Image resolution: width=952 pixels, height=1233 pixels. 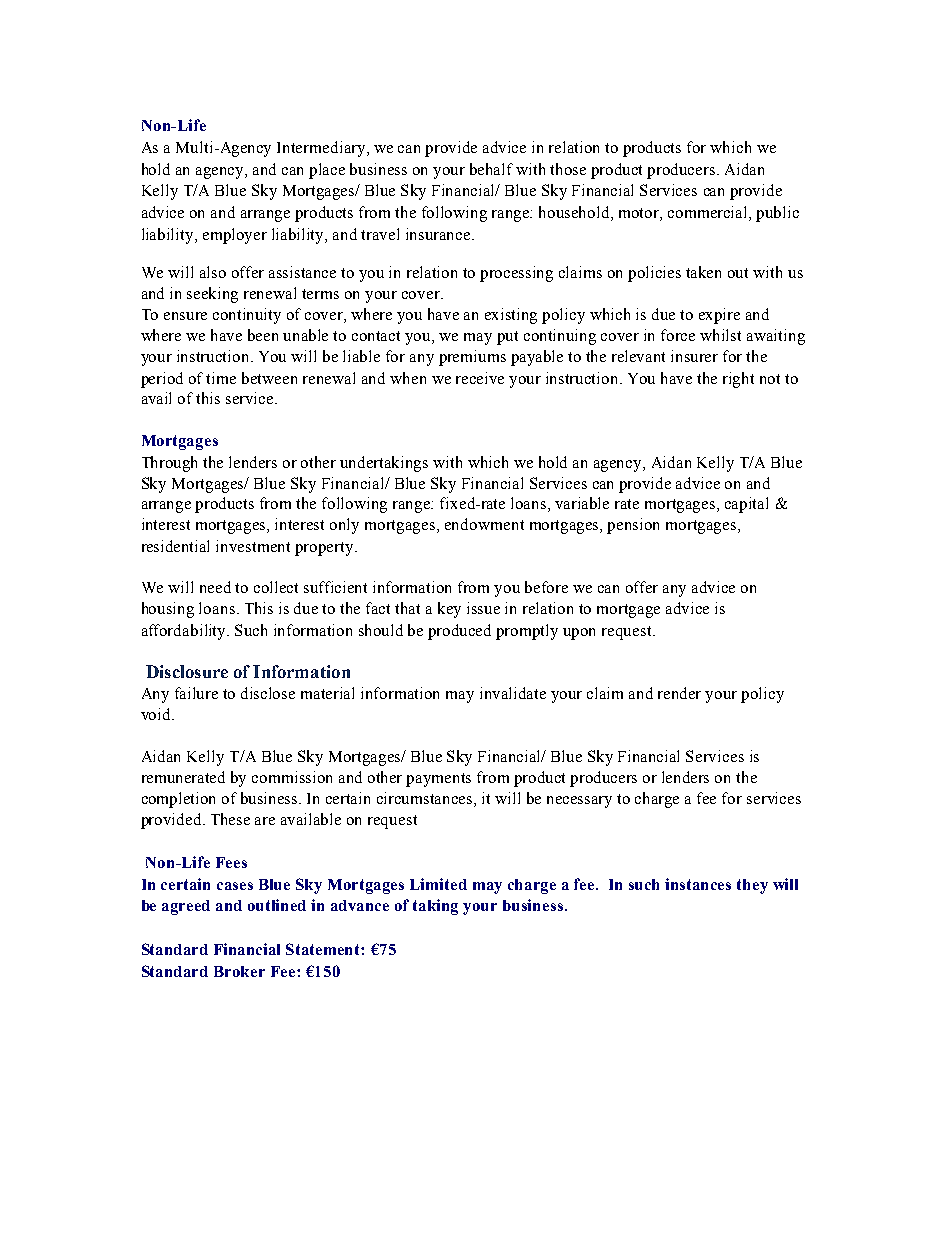 What do you see at coordinates (491, 169) in the image?
I see `behalf` at bounding box center [491, 169].
